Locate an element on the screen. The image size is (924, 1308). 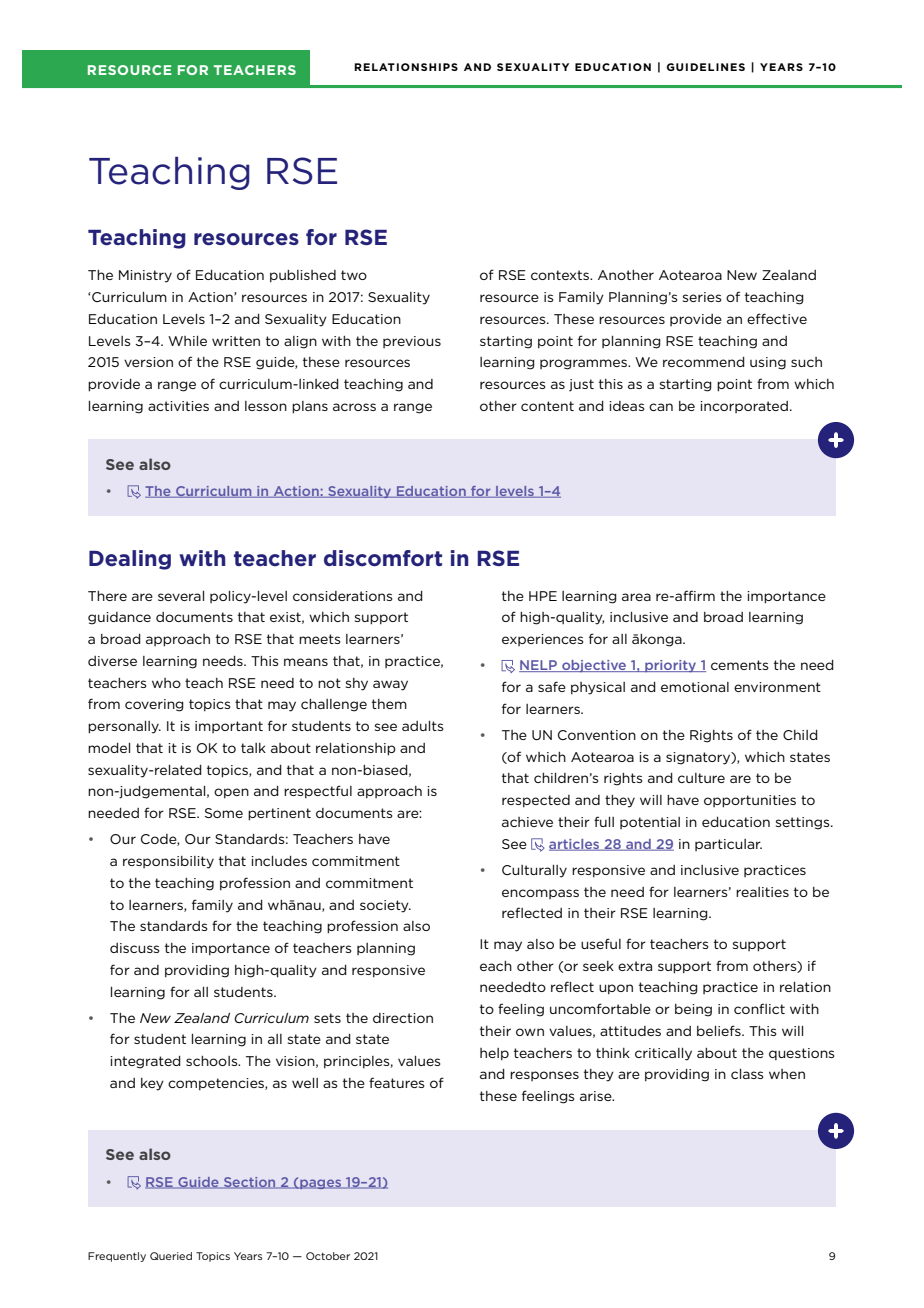
Queried is located at coordinates (171, 1256).
